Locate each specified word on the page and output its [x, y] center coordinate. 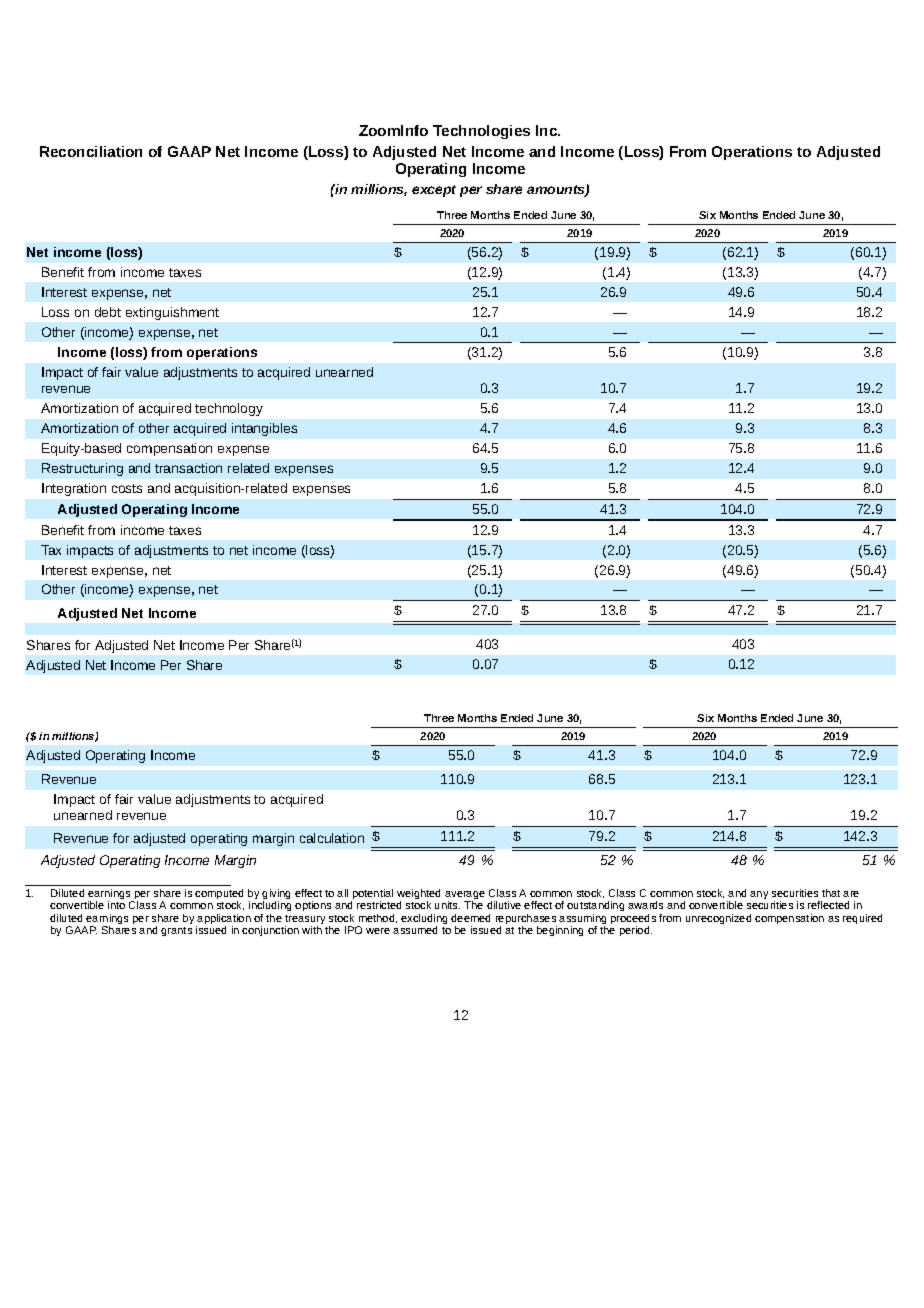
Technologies [481, 132]
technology [229, 409]
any [759, 895]
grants [176, 931]
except [434, 191]
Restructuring [82, 469]
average [465, 896]
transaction [188, 468]
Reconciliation [91, 151]
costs [127, 488]
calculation [332, 838]
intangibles [264, 429]
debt [108, 312]
